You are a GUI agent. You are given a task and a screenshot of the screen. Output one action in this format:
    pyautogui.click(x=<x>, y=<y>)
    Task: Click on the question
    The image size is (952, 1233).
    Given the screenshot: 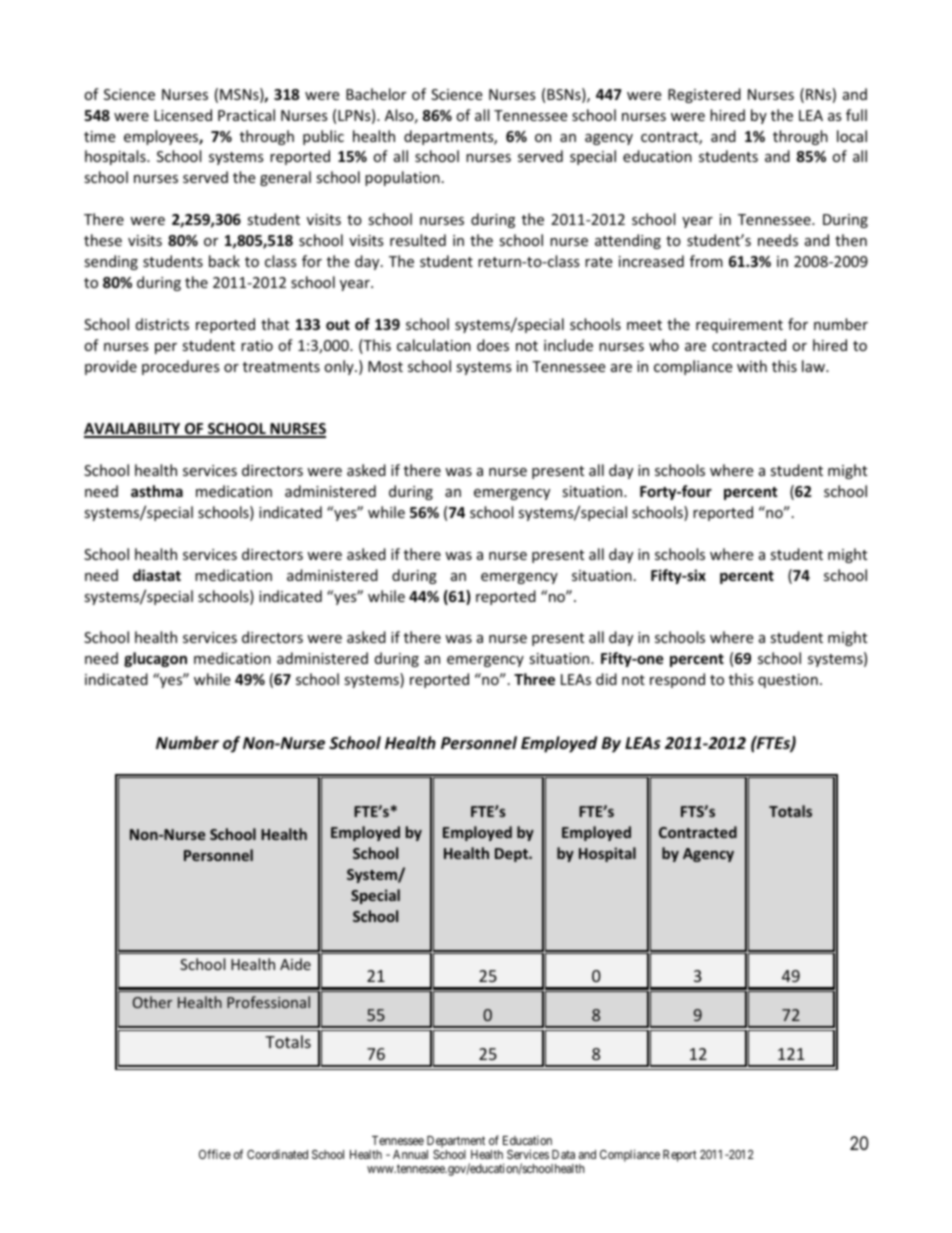 What is the action you would take?
    pyautogui.click(x=788, y=681)
